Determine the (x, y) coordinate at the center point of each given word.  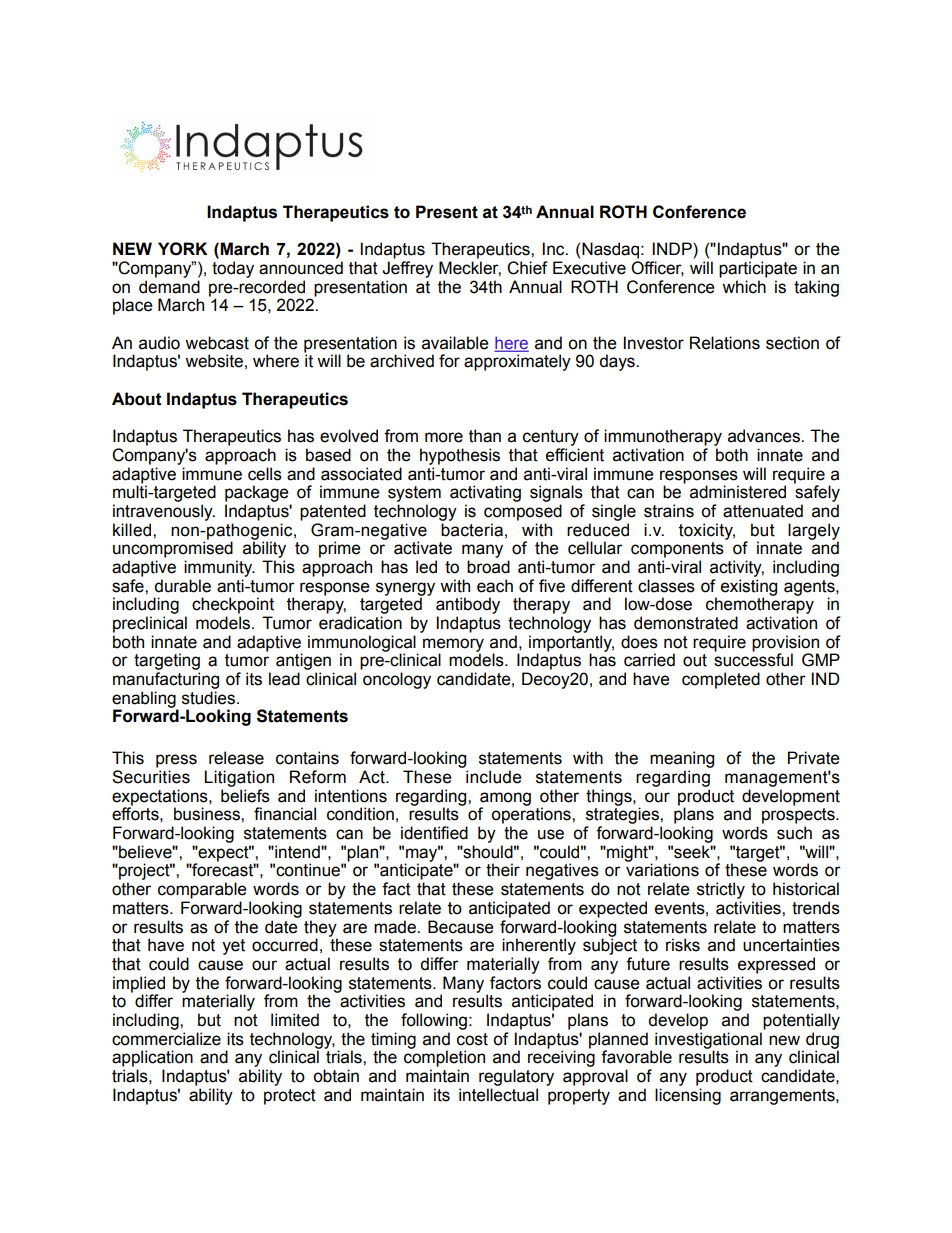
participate (758, 269)
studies (208, 698)
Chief (527, 268)
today (233, 269)
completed (721, 680)
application (152, 1058)
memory (453, 646)
